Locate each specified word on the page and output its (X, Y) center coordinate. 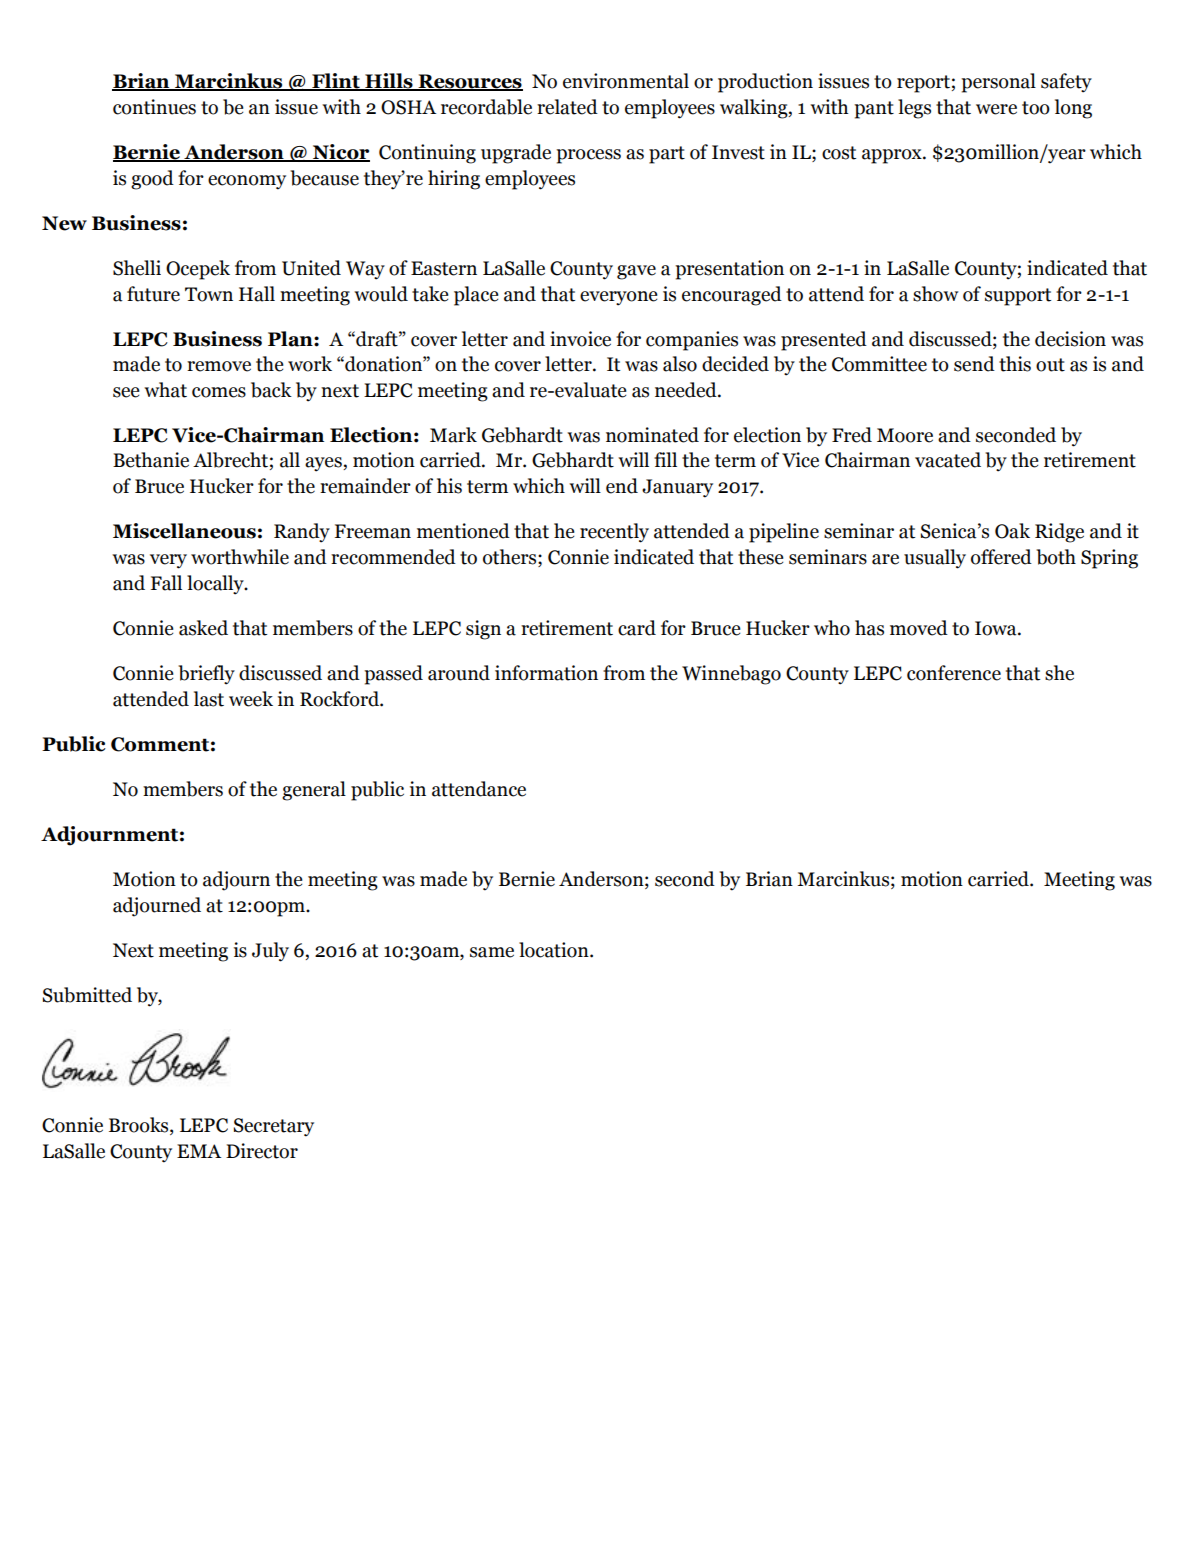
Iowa (997, 628)
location (555, 950)
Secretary (273, 1127)
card (637, 628)
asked (203, 628)
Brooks (140, 1126)
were (996, 109)
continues (154, 107)
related (567, 107)
